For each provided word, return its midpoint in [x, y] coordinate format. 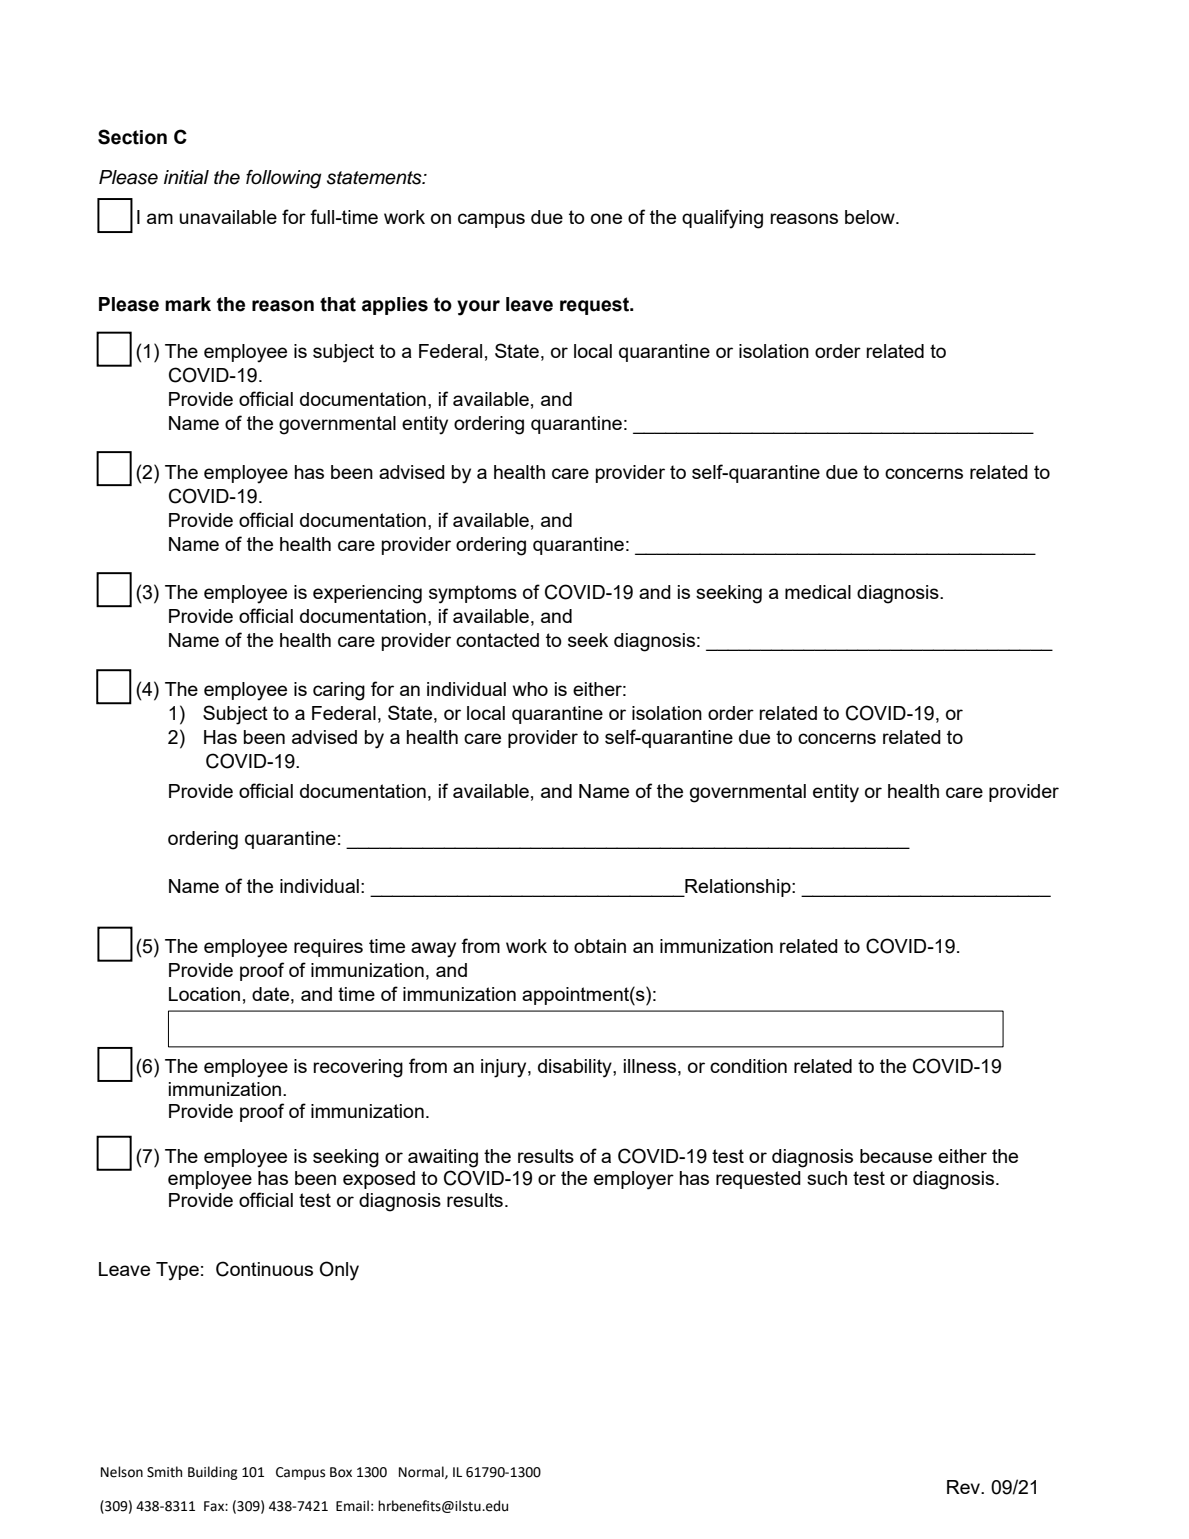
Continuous [264, 1269]
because [896, 1156]
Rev [964, 1487]
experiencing [367, 594]
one [606, 218]
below [871, 217]
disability [576, 1068]
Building [213, 1473]
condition [748, 1066]
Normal [422, 1472]
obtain [600, 946]
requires [328, 948]
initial [186, 177]
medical [818, 592]
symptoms [473, 594]
